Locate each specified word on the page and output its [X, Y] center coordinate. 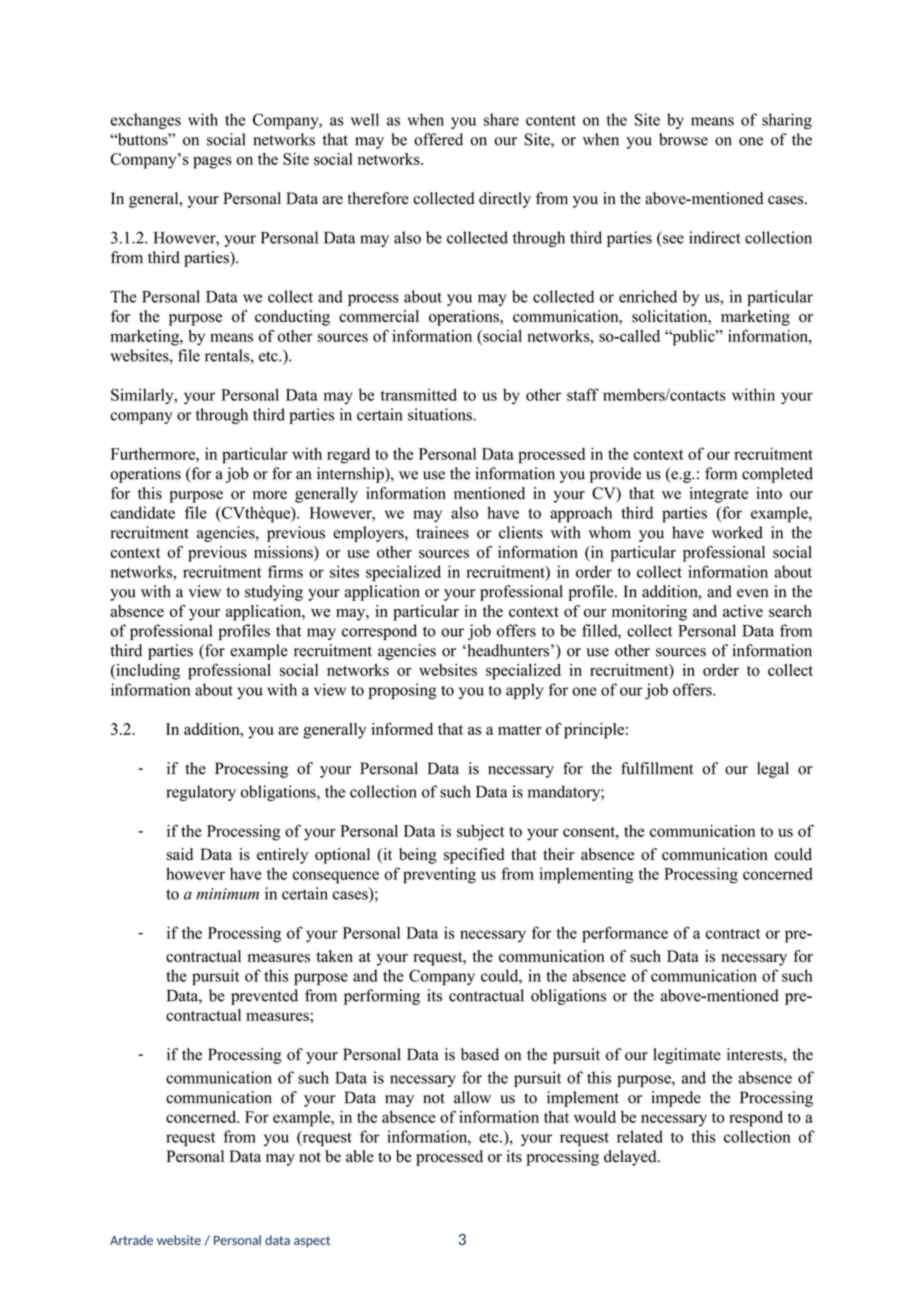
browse [683, 139]
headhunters [507, 650]
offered [438, 139]
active [743, 611]
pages [212, 162]
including [147, 672]
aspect [312, 1241]
